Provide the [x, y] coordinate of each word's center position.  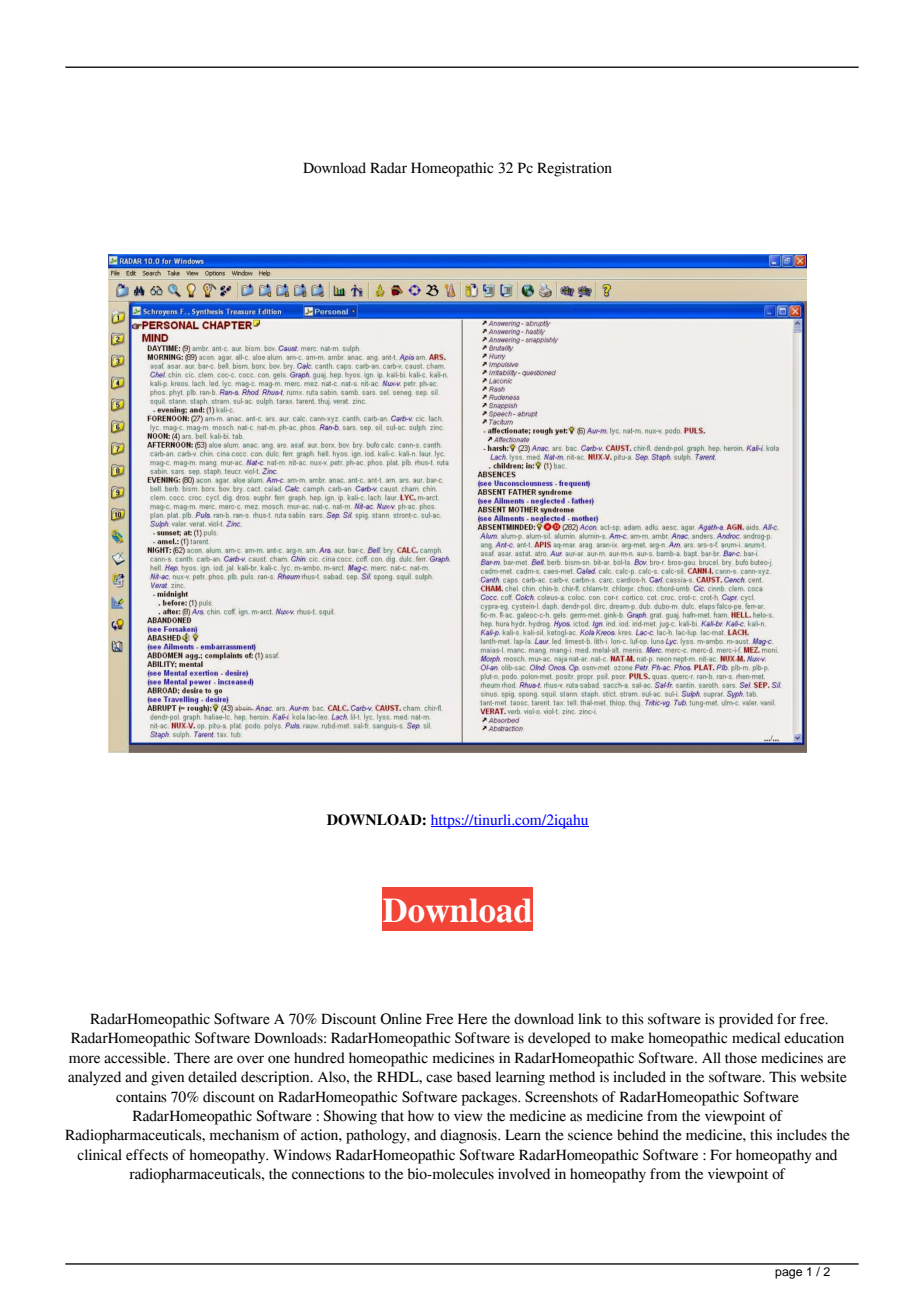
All [711, 1057]
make [627, 1038]
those [741, 1058]
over [250, 1059]
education [814, 1038]
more [84, 1059]
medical [756, 1038]
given [167, 1078]
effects [147, 1155]
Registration [574, 169]
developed [559, 1039]
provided [746, 1020]
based [474, 1077]
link [590, 1018]
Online [401, 1019]
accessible [136, 1058]
